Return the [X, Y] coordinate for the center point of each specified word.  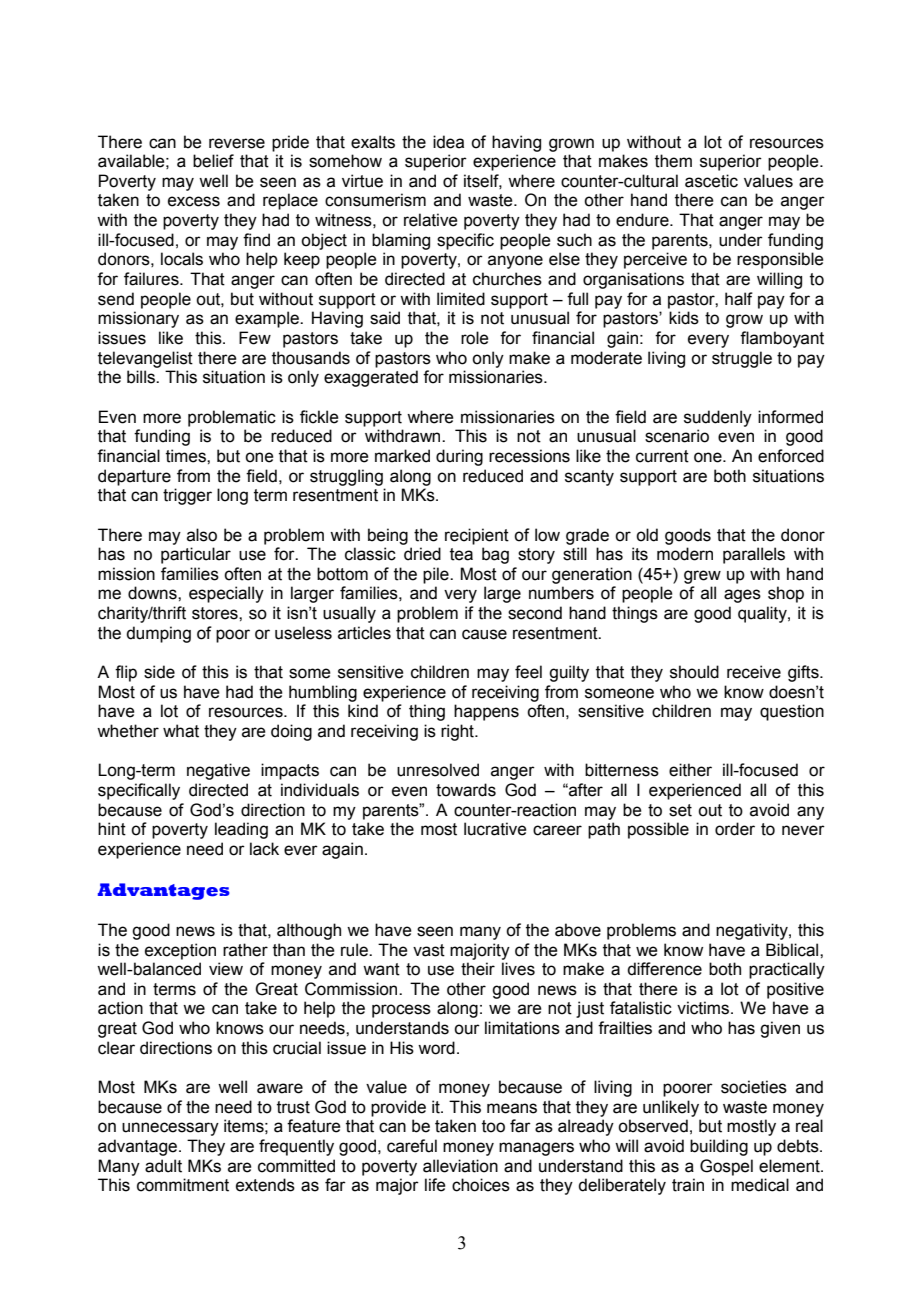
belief [213, 161]
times [187, 456]
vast [429, 950]
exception [180, 951]
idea [448, 142]
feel [528, 672]
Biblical [793, 950]
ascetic [711, 181]
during [459, 457]
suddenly [718, 418]
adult [163, 1166]
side [159, 672]
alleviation [460, 1166]
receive [754, 672]
